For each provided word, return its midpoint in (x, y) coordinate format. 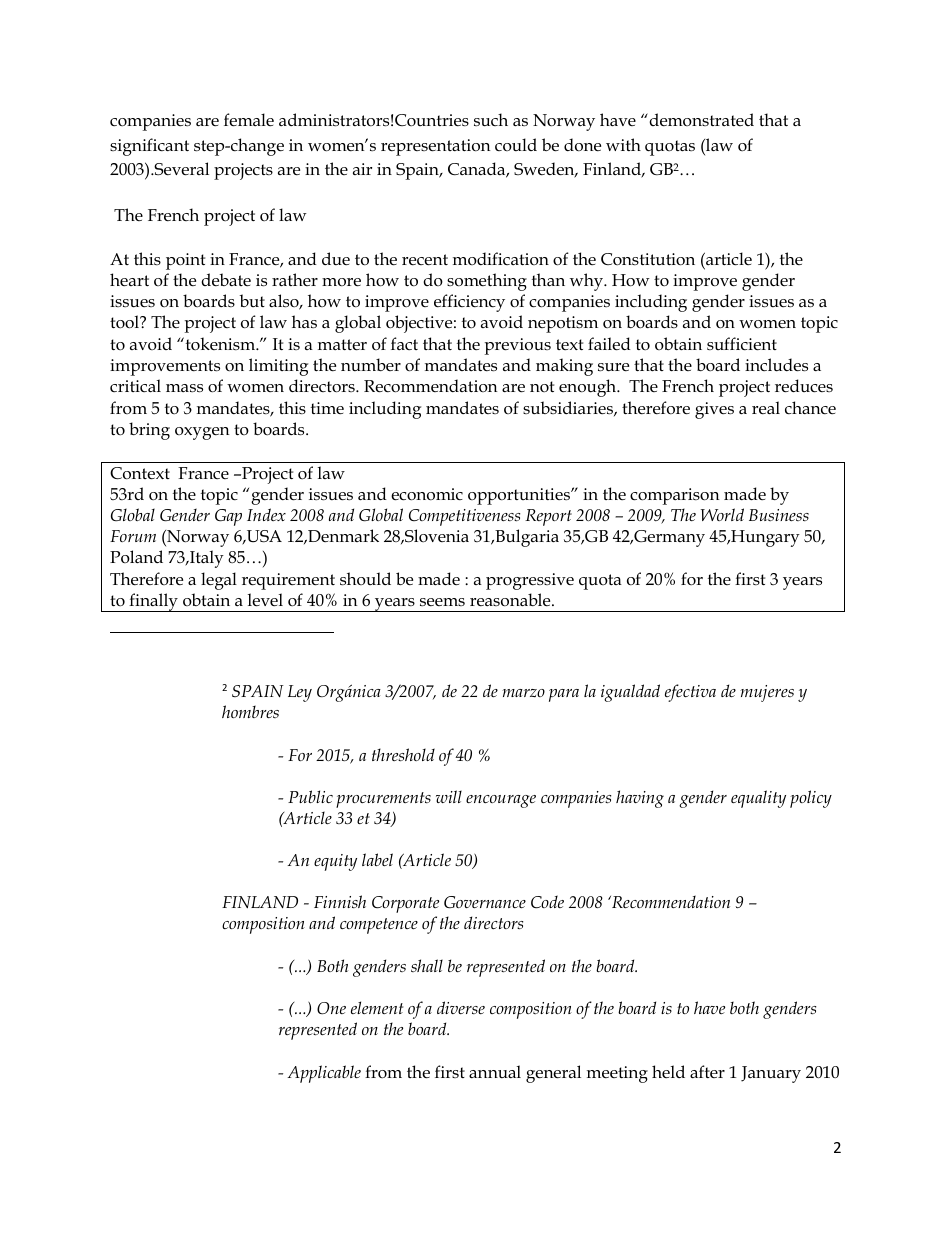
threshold (403, 755)
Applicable (324, 1074)
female (249, 120)
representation (435, 147)
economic (427, 494)
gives (714, 410)
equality (758, 799)
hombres (250, 711)
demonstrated (700, 120)
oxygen (202, 433)
